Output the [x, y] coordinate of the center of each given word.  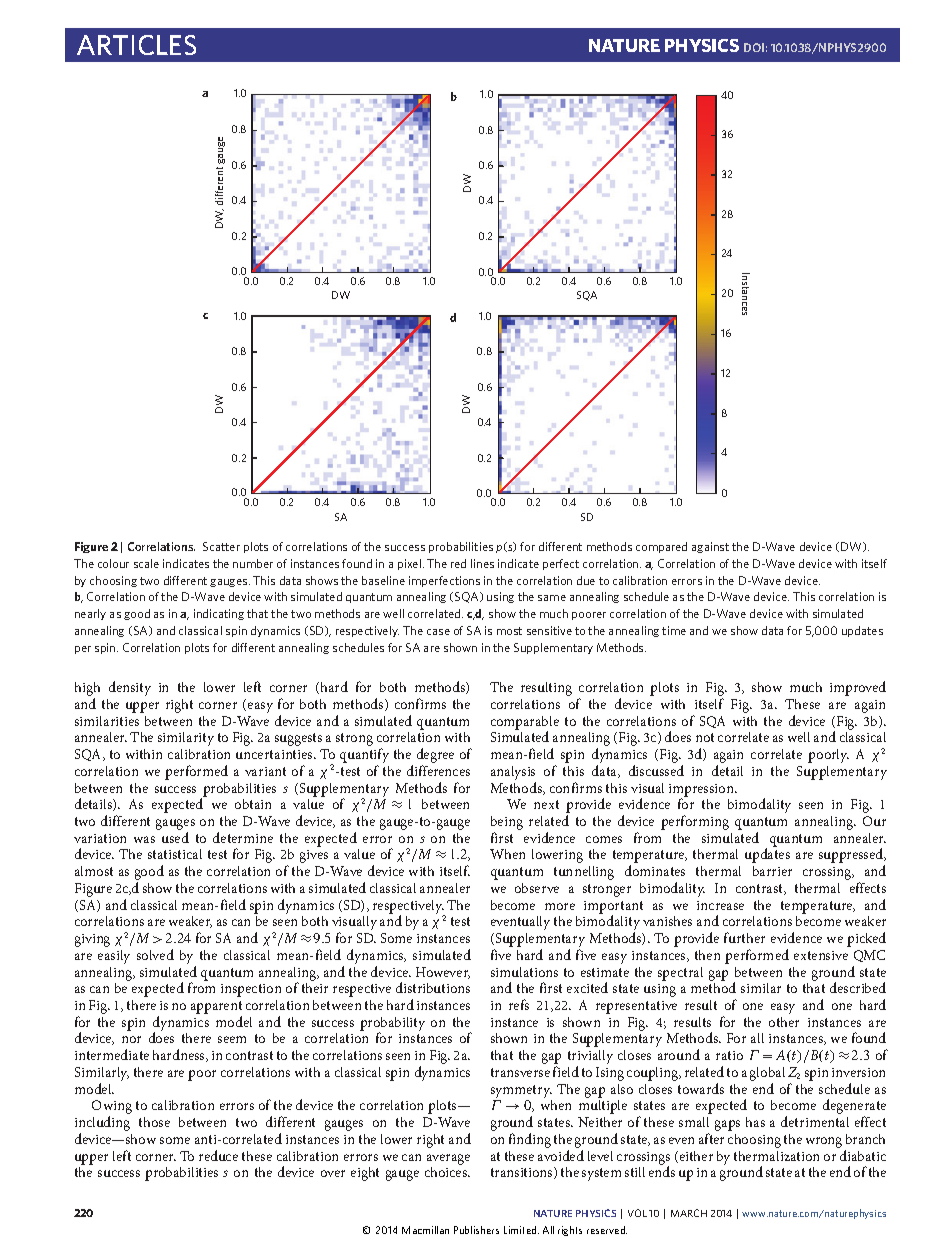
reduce [218, 1155]
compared [661, 547]
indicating [219, 614]
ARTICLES [136, 45]
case [438, 632]
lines [482, 563]
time [674, 630]
